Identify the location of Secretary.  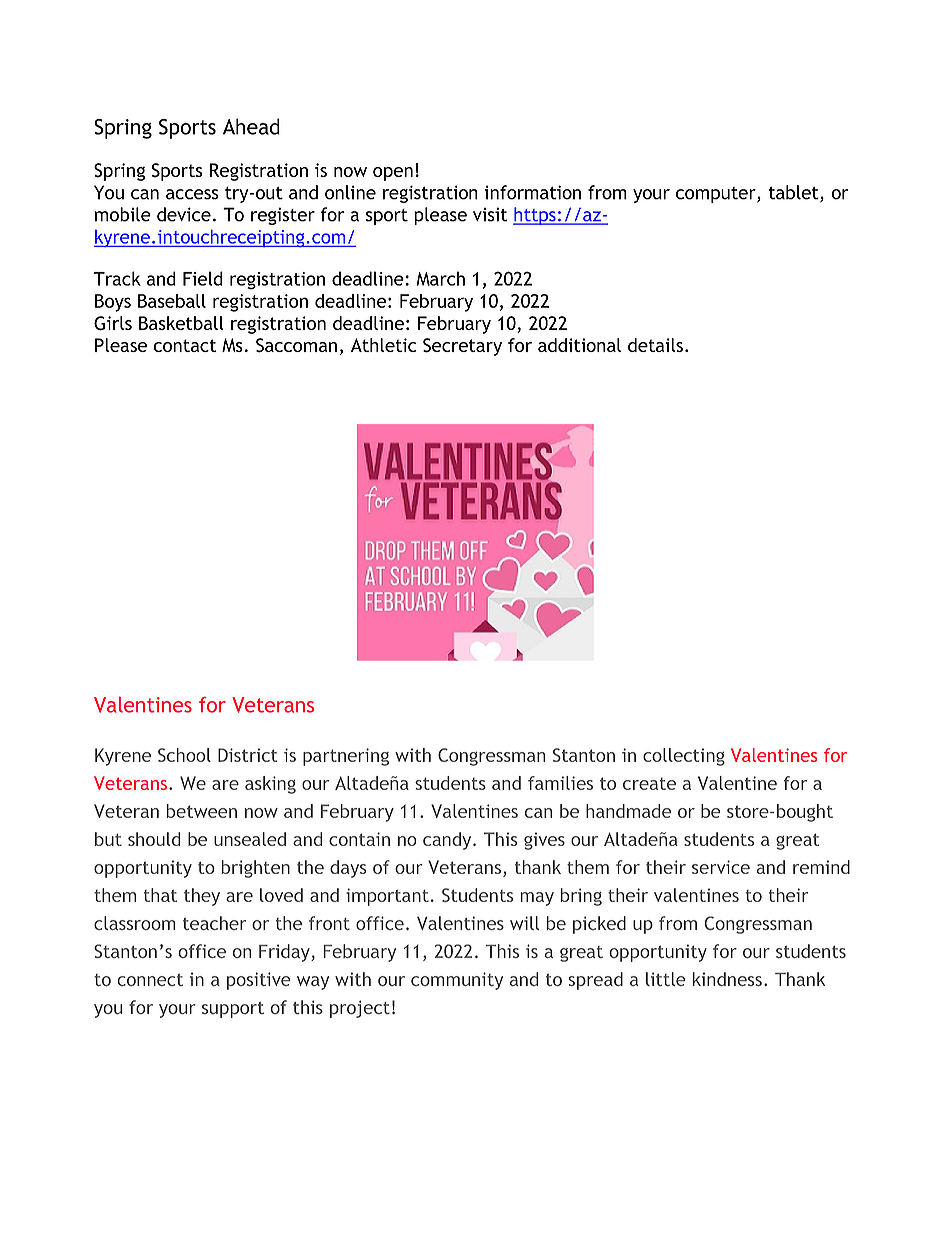
(462, 347).
